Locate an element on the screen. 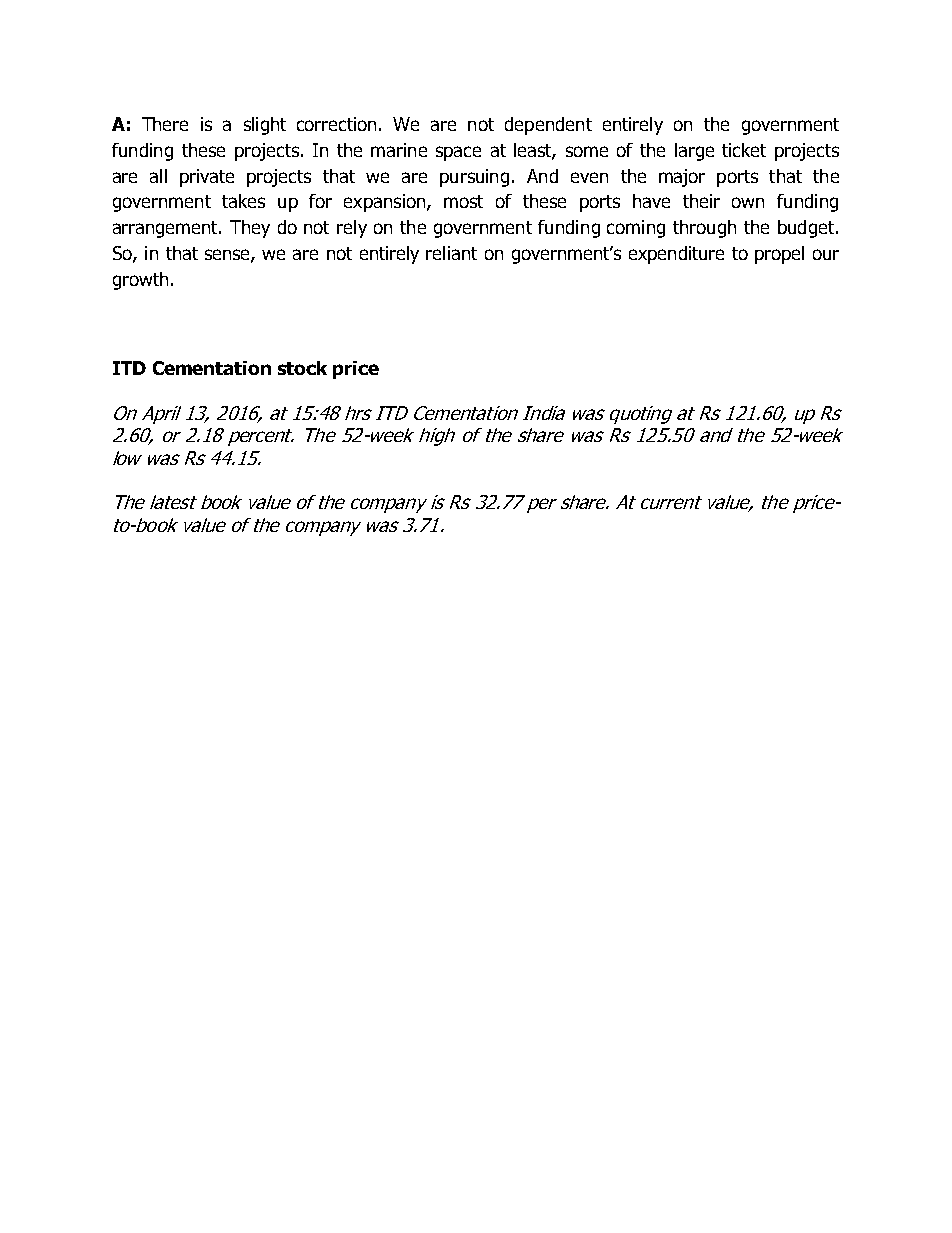 The image size is (952, 1233). ticket is located at coordinates (744, 150).
